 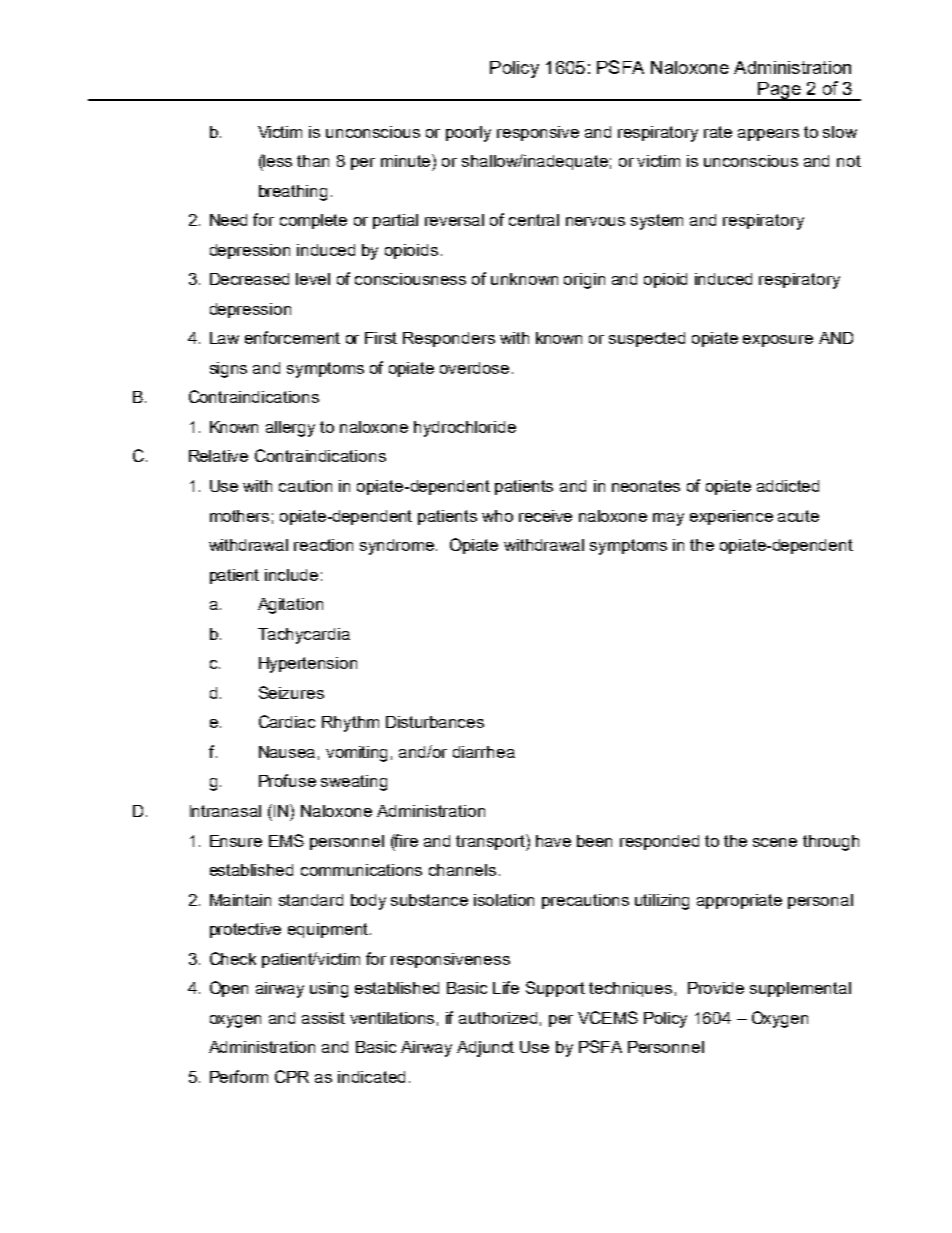 What do you see at coordinates (468, 134) in the screenshot?
I see `poorly` at bounding box center [468, 134].
